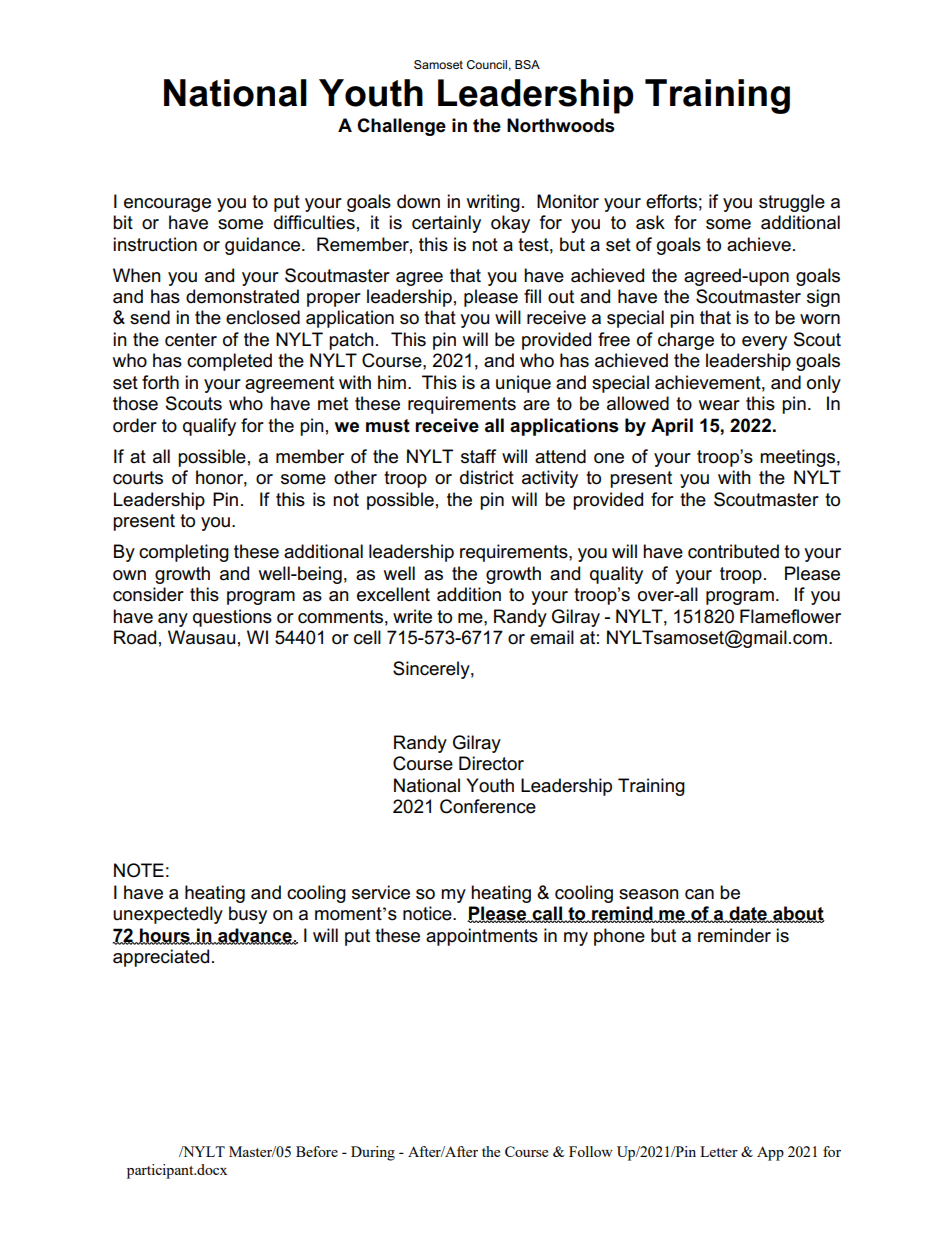 This page has width=952, height=1233. What do you see at coordinates (478, 456) in the page?
I see `staff` at bounding box center [478, 456].
